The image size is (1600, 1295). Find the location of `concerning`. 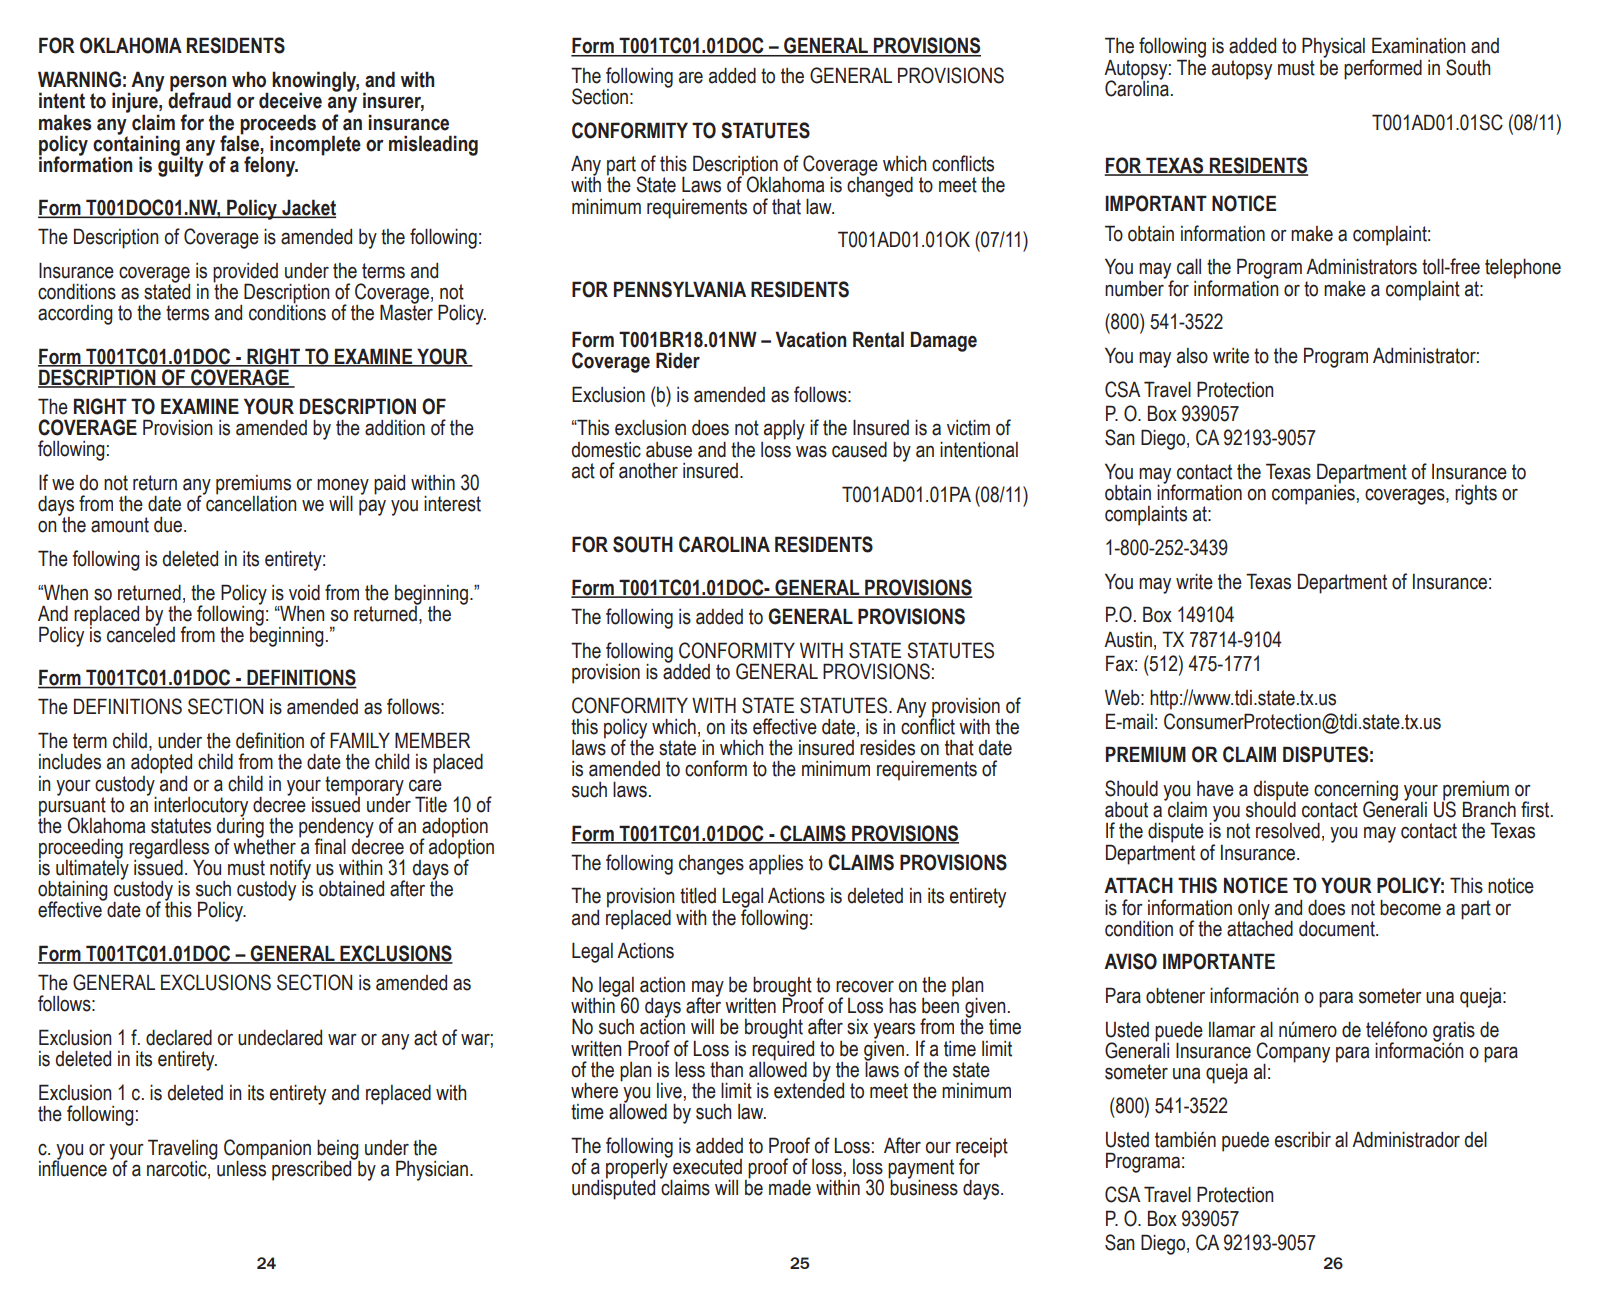

concerning is located at coordinates (1356, 791).
